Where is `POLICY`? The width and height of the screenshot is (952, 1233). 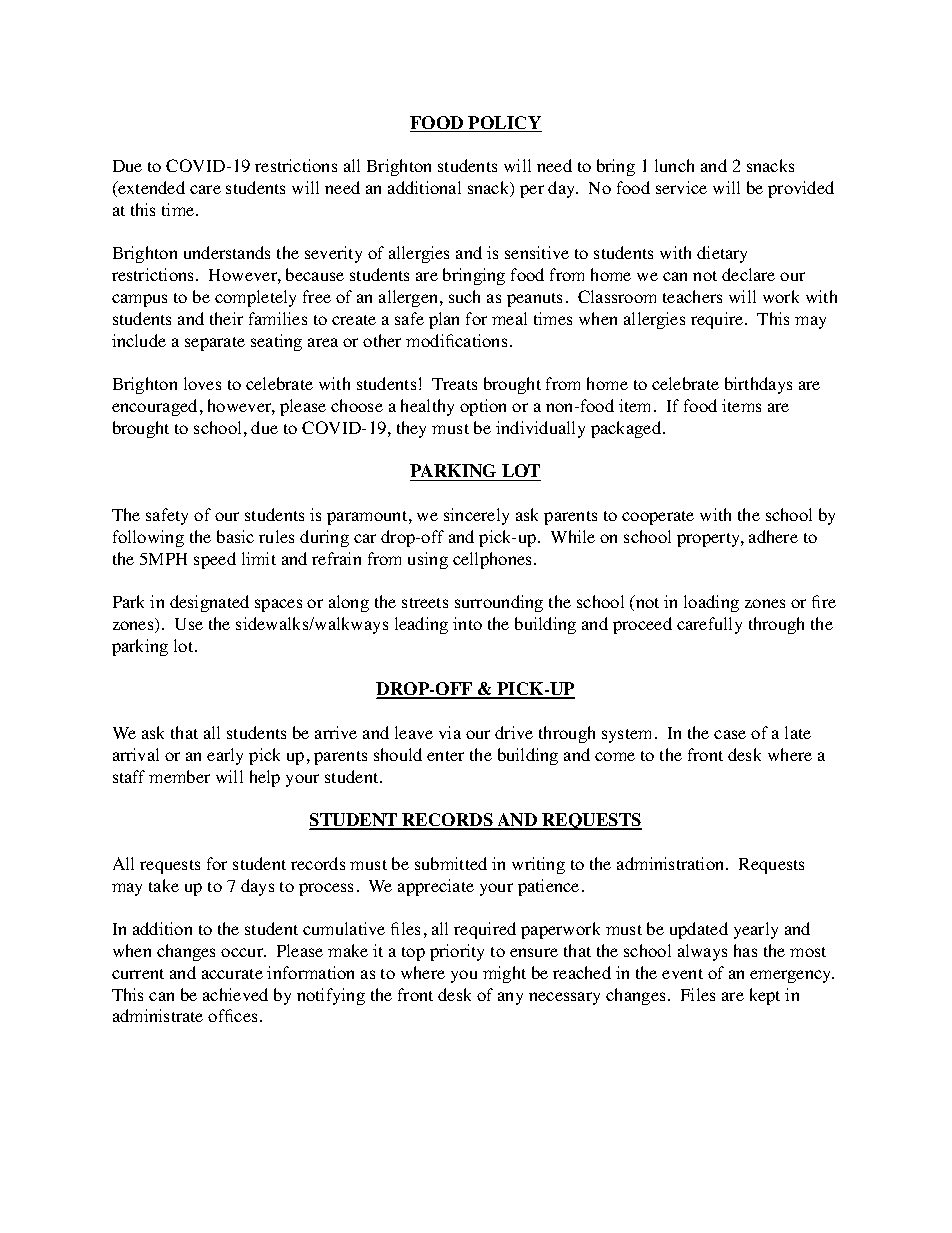 POLICY is located at coordinates (504, 124).
